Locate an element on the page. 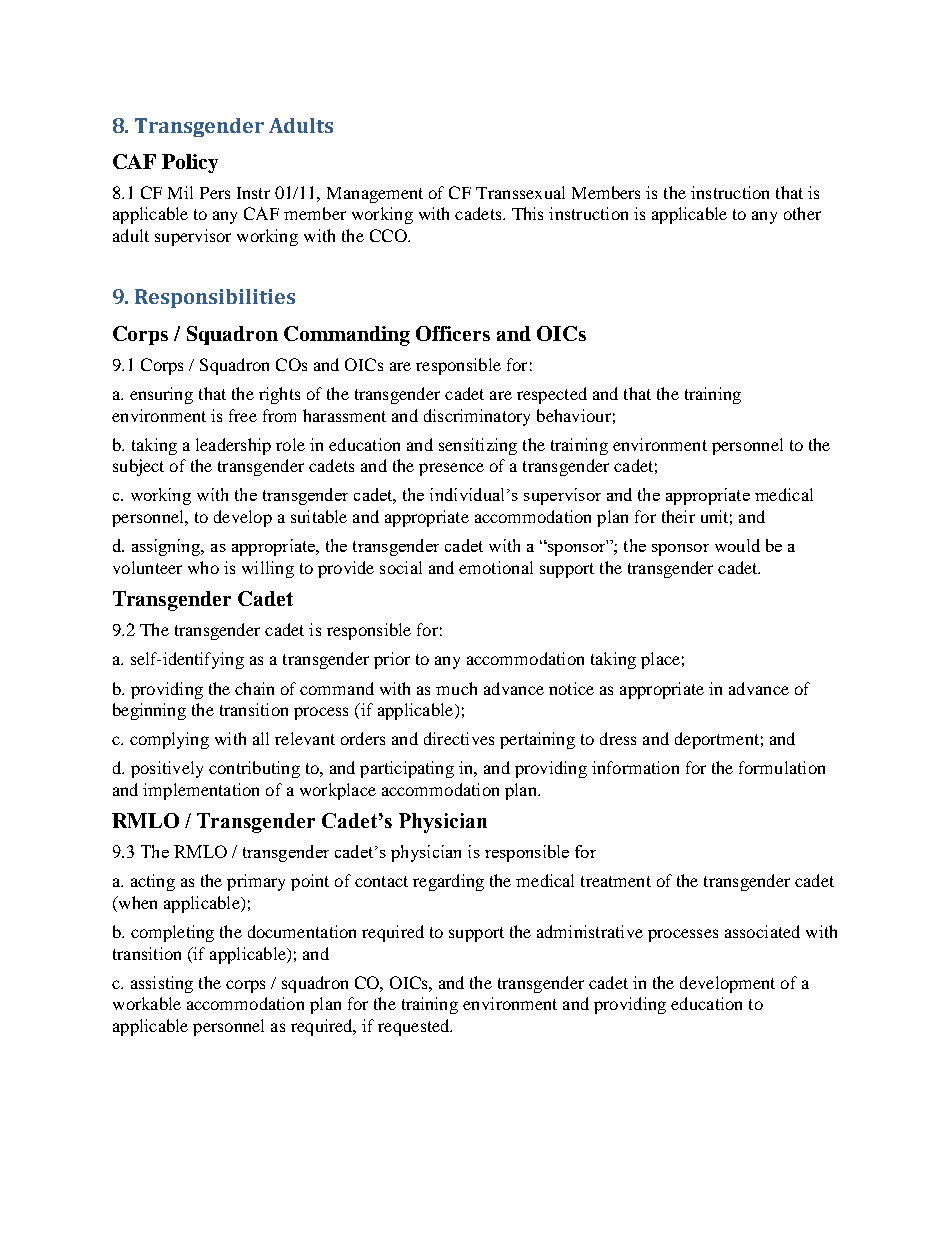 The width and height of the page is (952, 1233). formulation is located at coordinates (782, 767).
